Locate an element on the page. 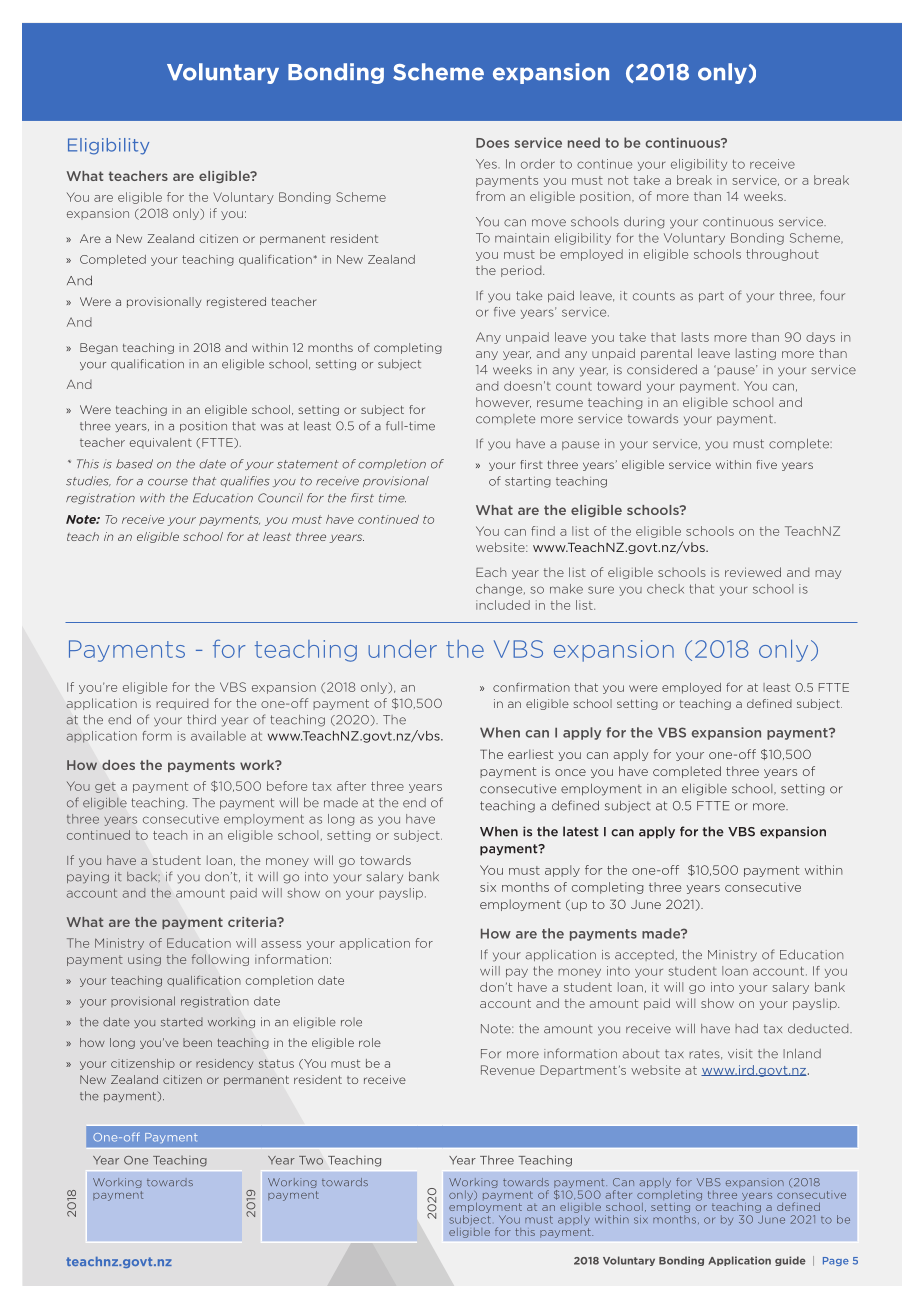 The image size is (924, 1308). Yes is located at coordinates (487, 164).
